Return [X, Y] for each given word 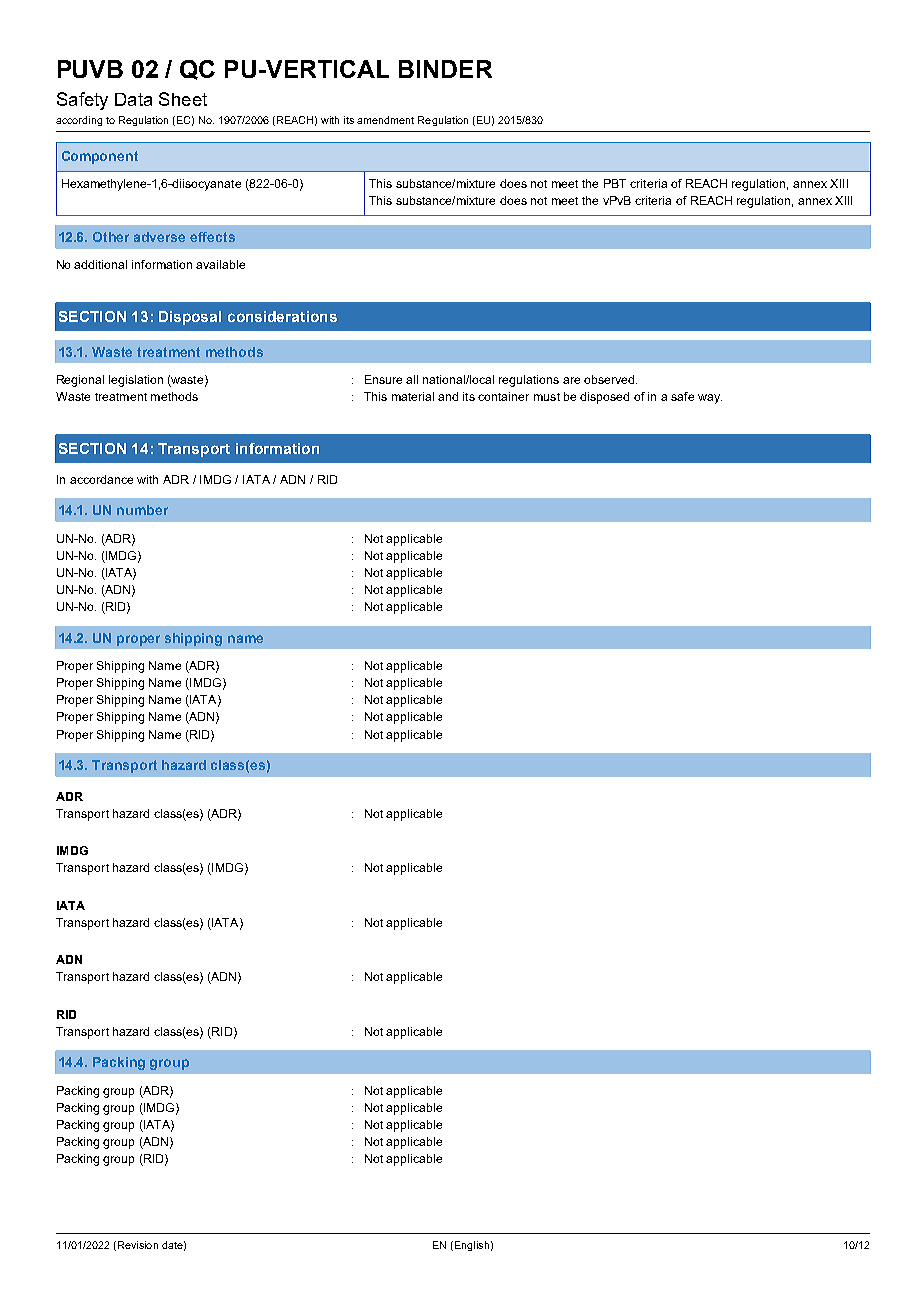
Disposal [190, 318]
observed [610, 379]
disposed [604, 398]
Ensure [383, 379]
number [142, 510]
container [503, 396]
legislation [136, 381]
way [710, 399]
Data [133, 99]
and [448, 396]
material [413, 396]
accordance [101, 479]
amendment [385, 120]
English [470, 1246]
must [547, 397]
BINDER [445, 69]
